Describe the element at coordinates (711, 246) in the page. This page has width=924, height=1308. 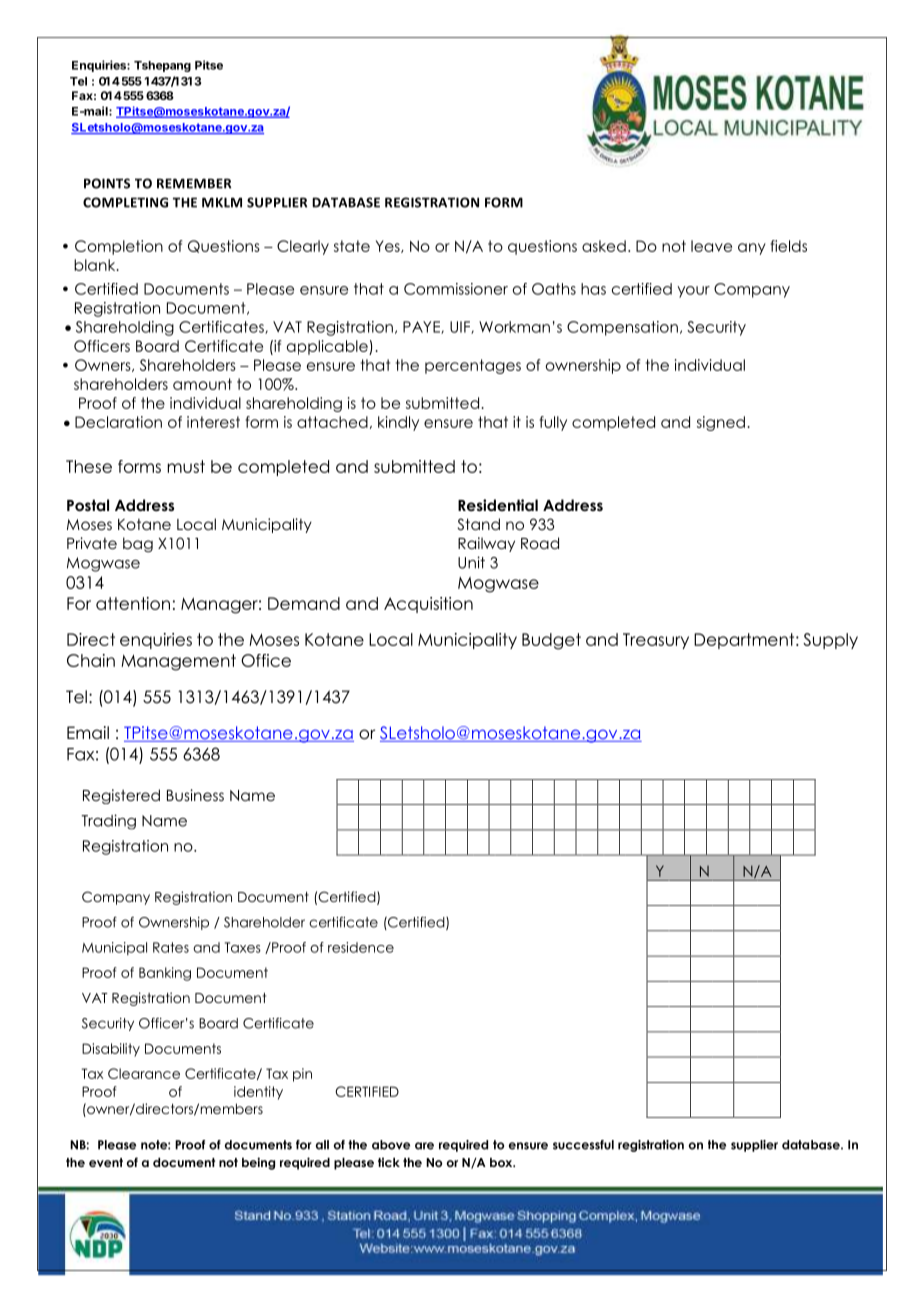
I see `leave` at that location.
